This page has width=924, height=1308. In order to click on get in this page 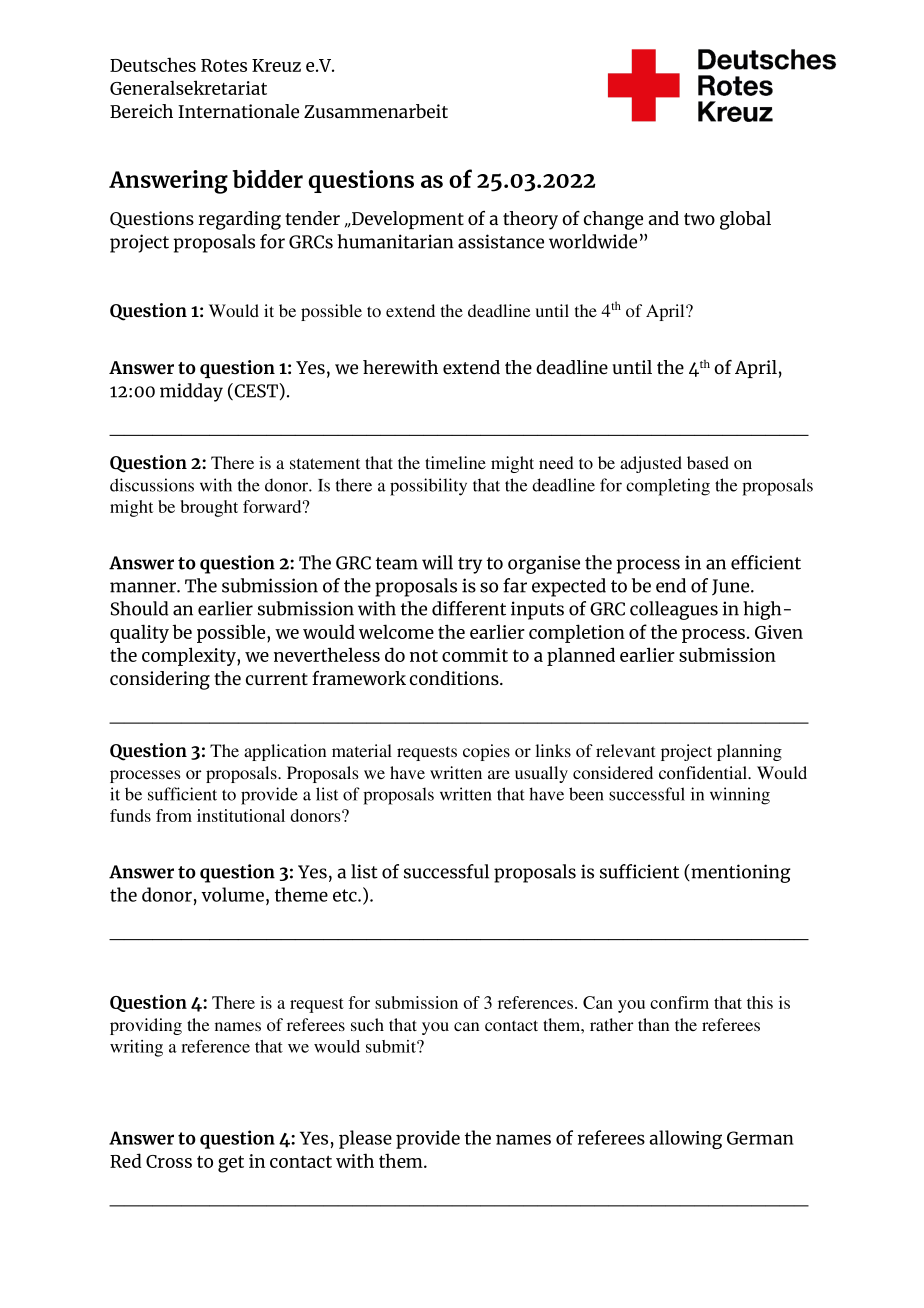, I will do `click(231, 1164)`.
